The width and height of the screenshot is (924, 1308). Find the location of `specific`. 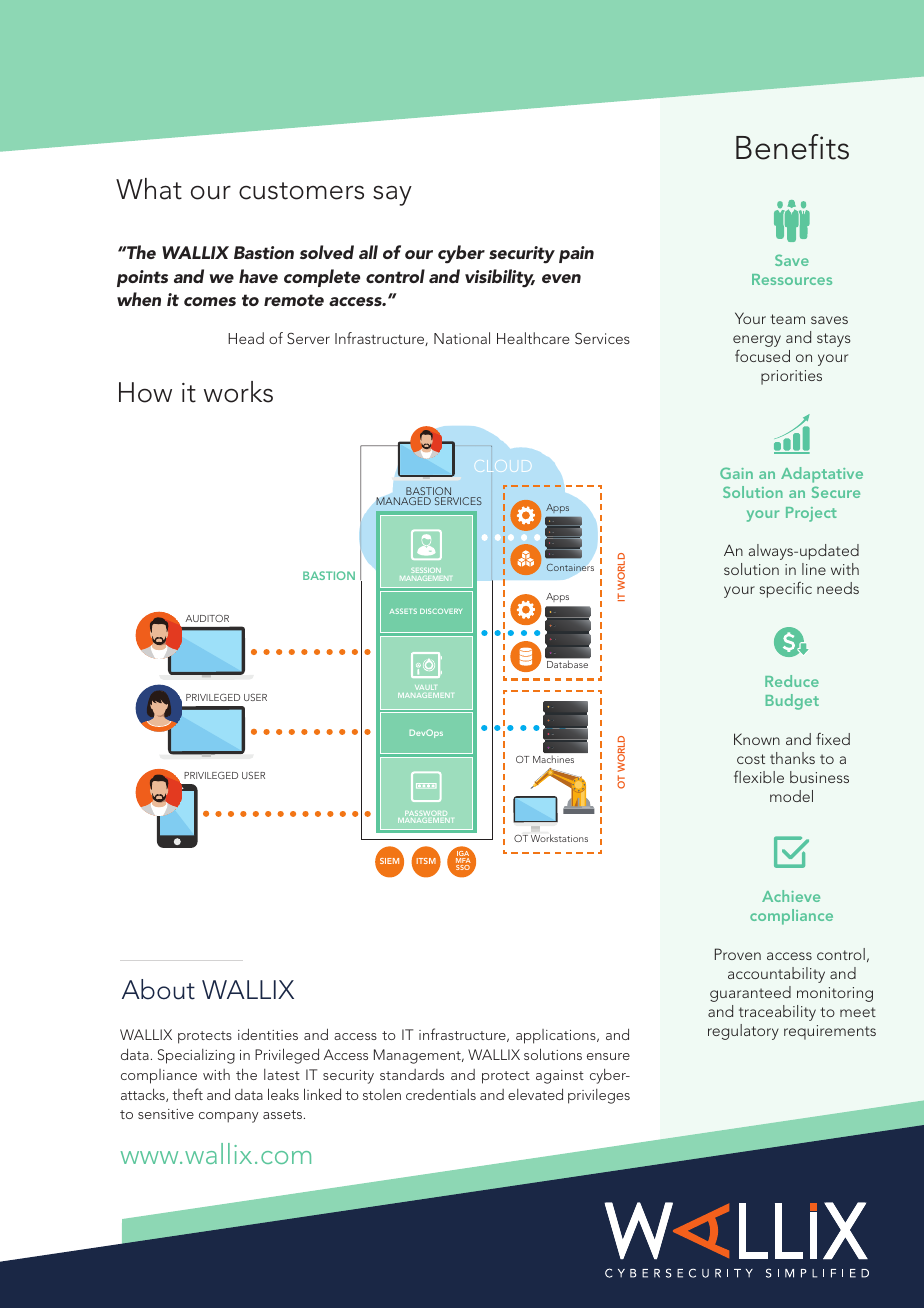

specific is located at coordinates (786, 590).
